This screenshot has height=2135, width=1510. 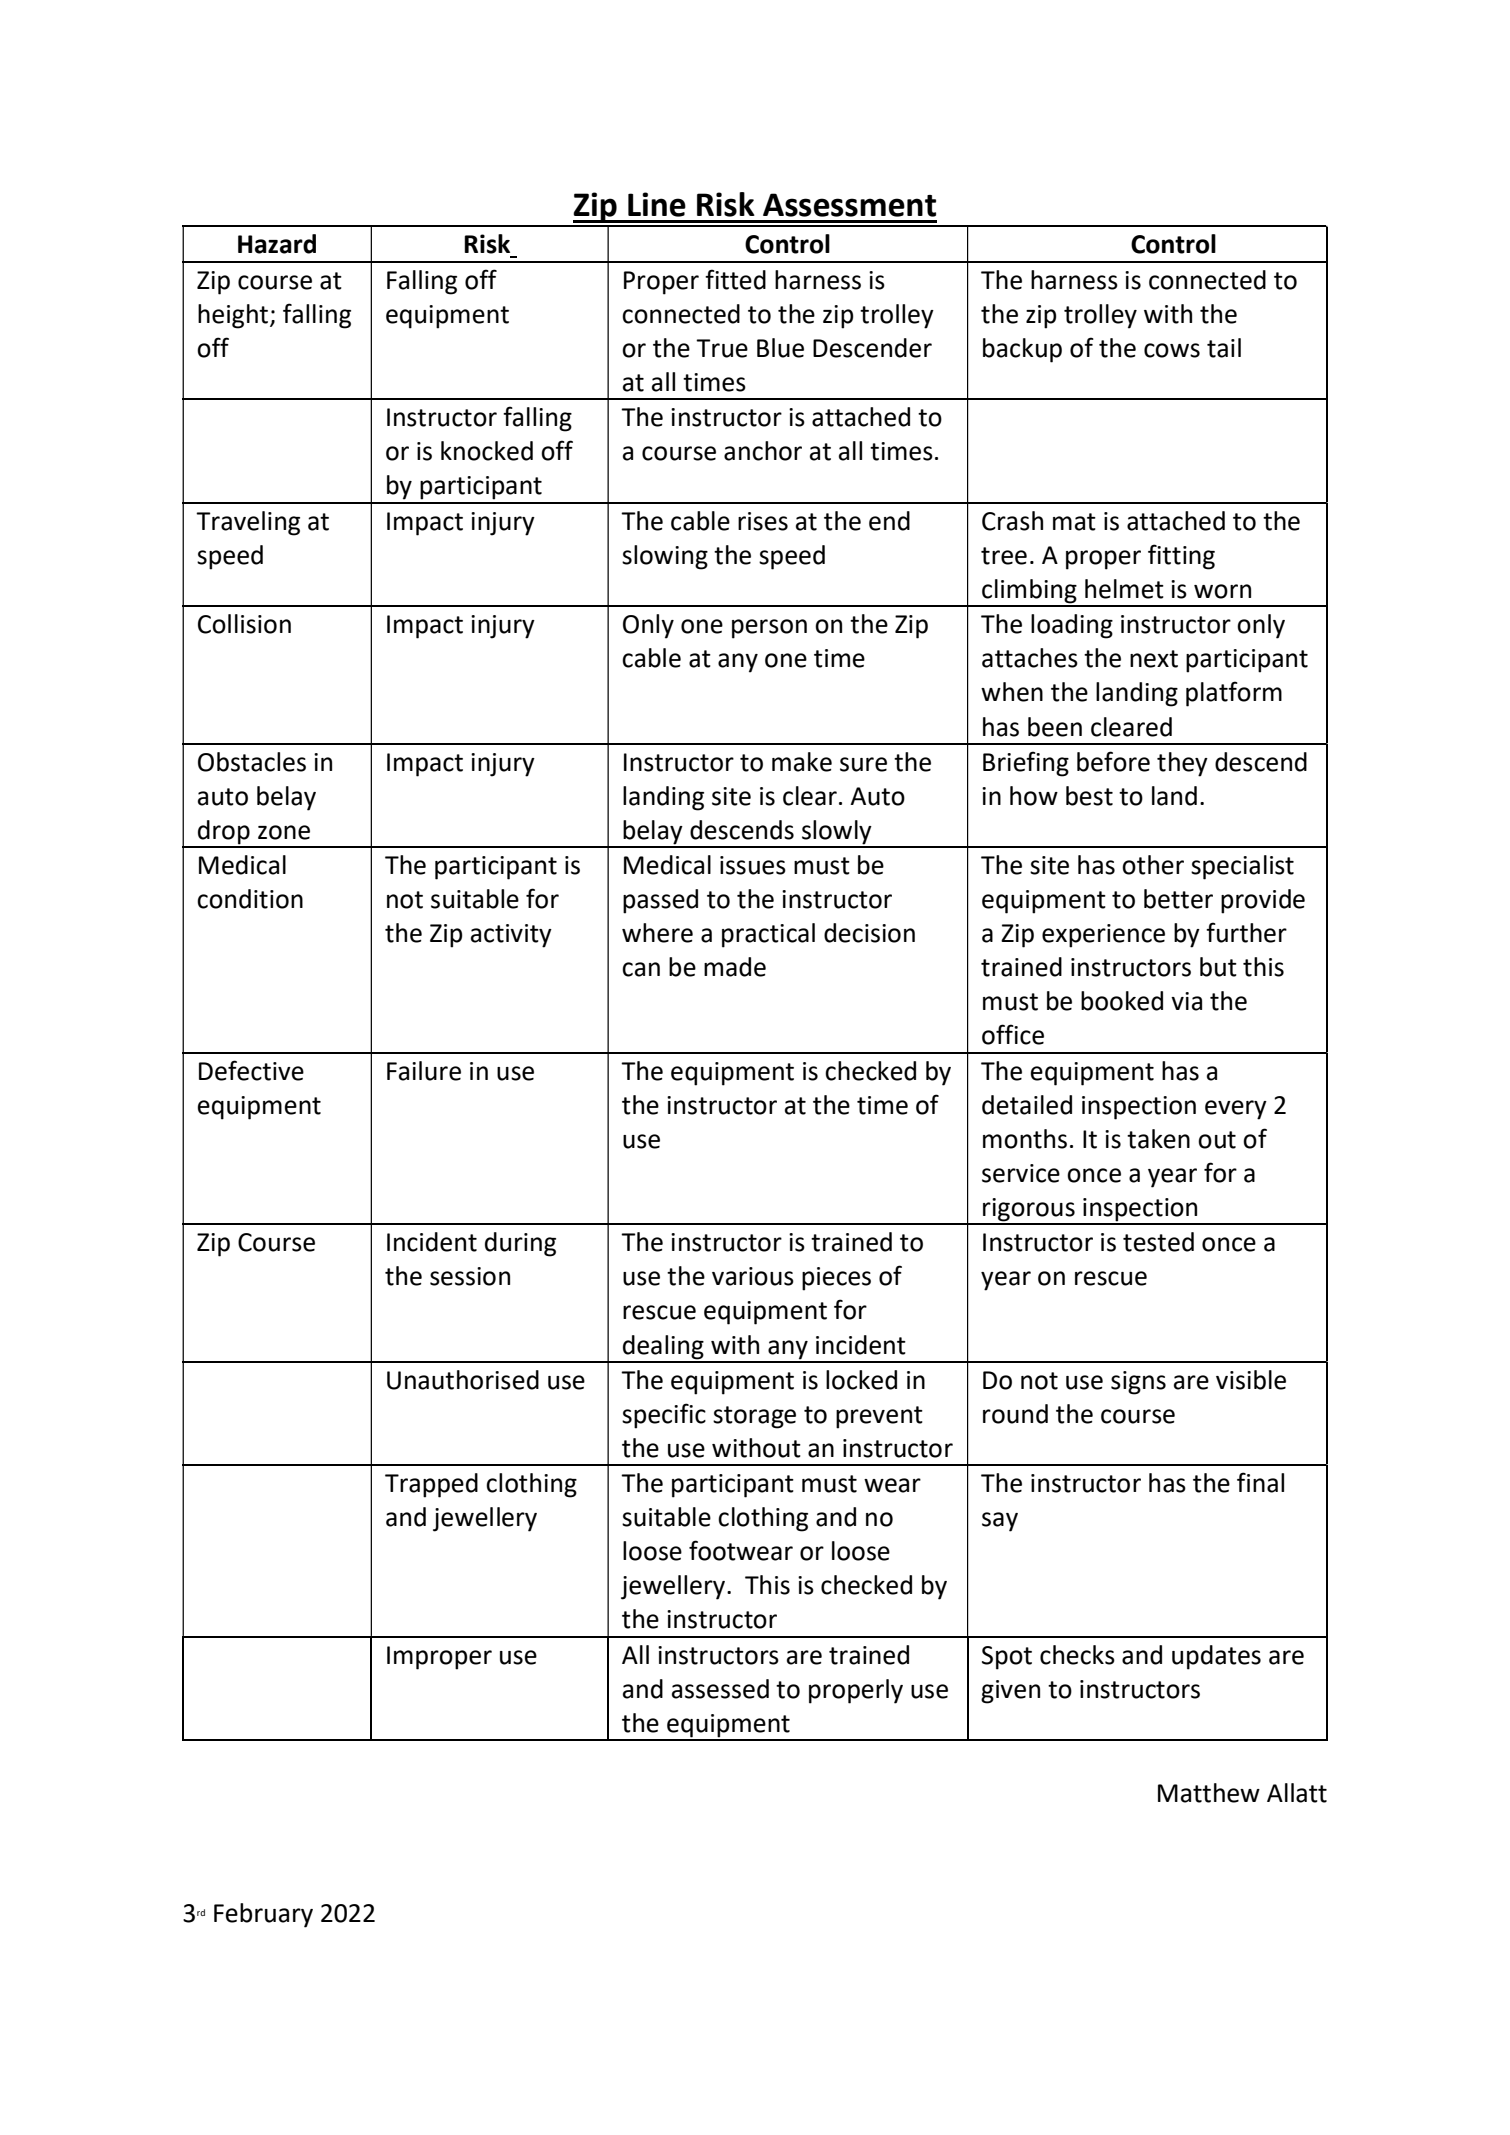 What do you see at coordinates (735, 279) in the screenshot?
I see `fitted` at bounding box center [735, 279].
